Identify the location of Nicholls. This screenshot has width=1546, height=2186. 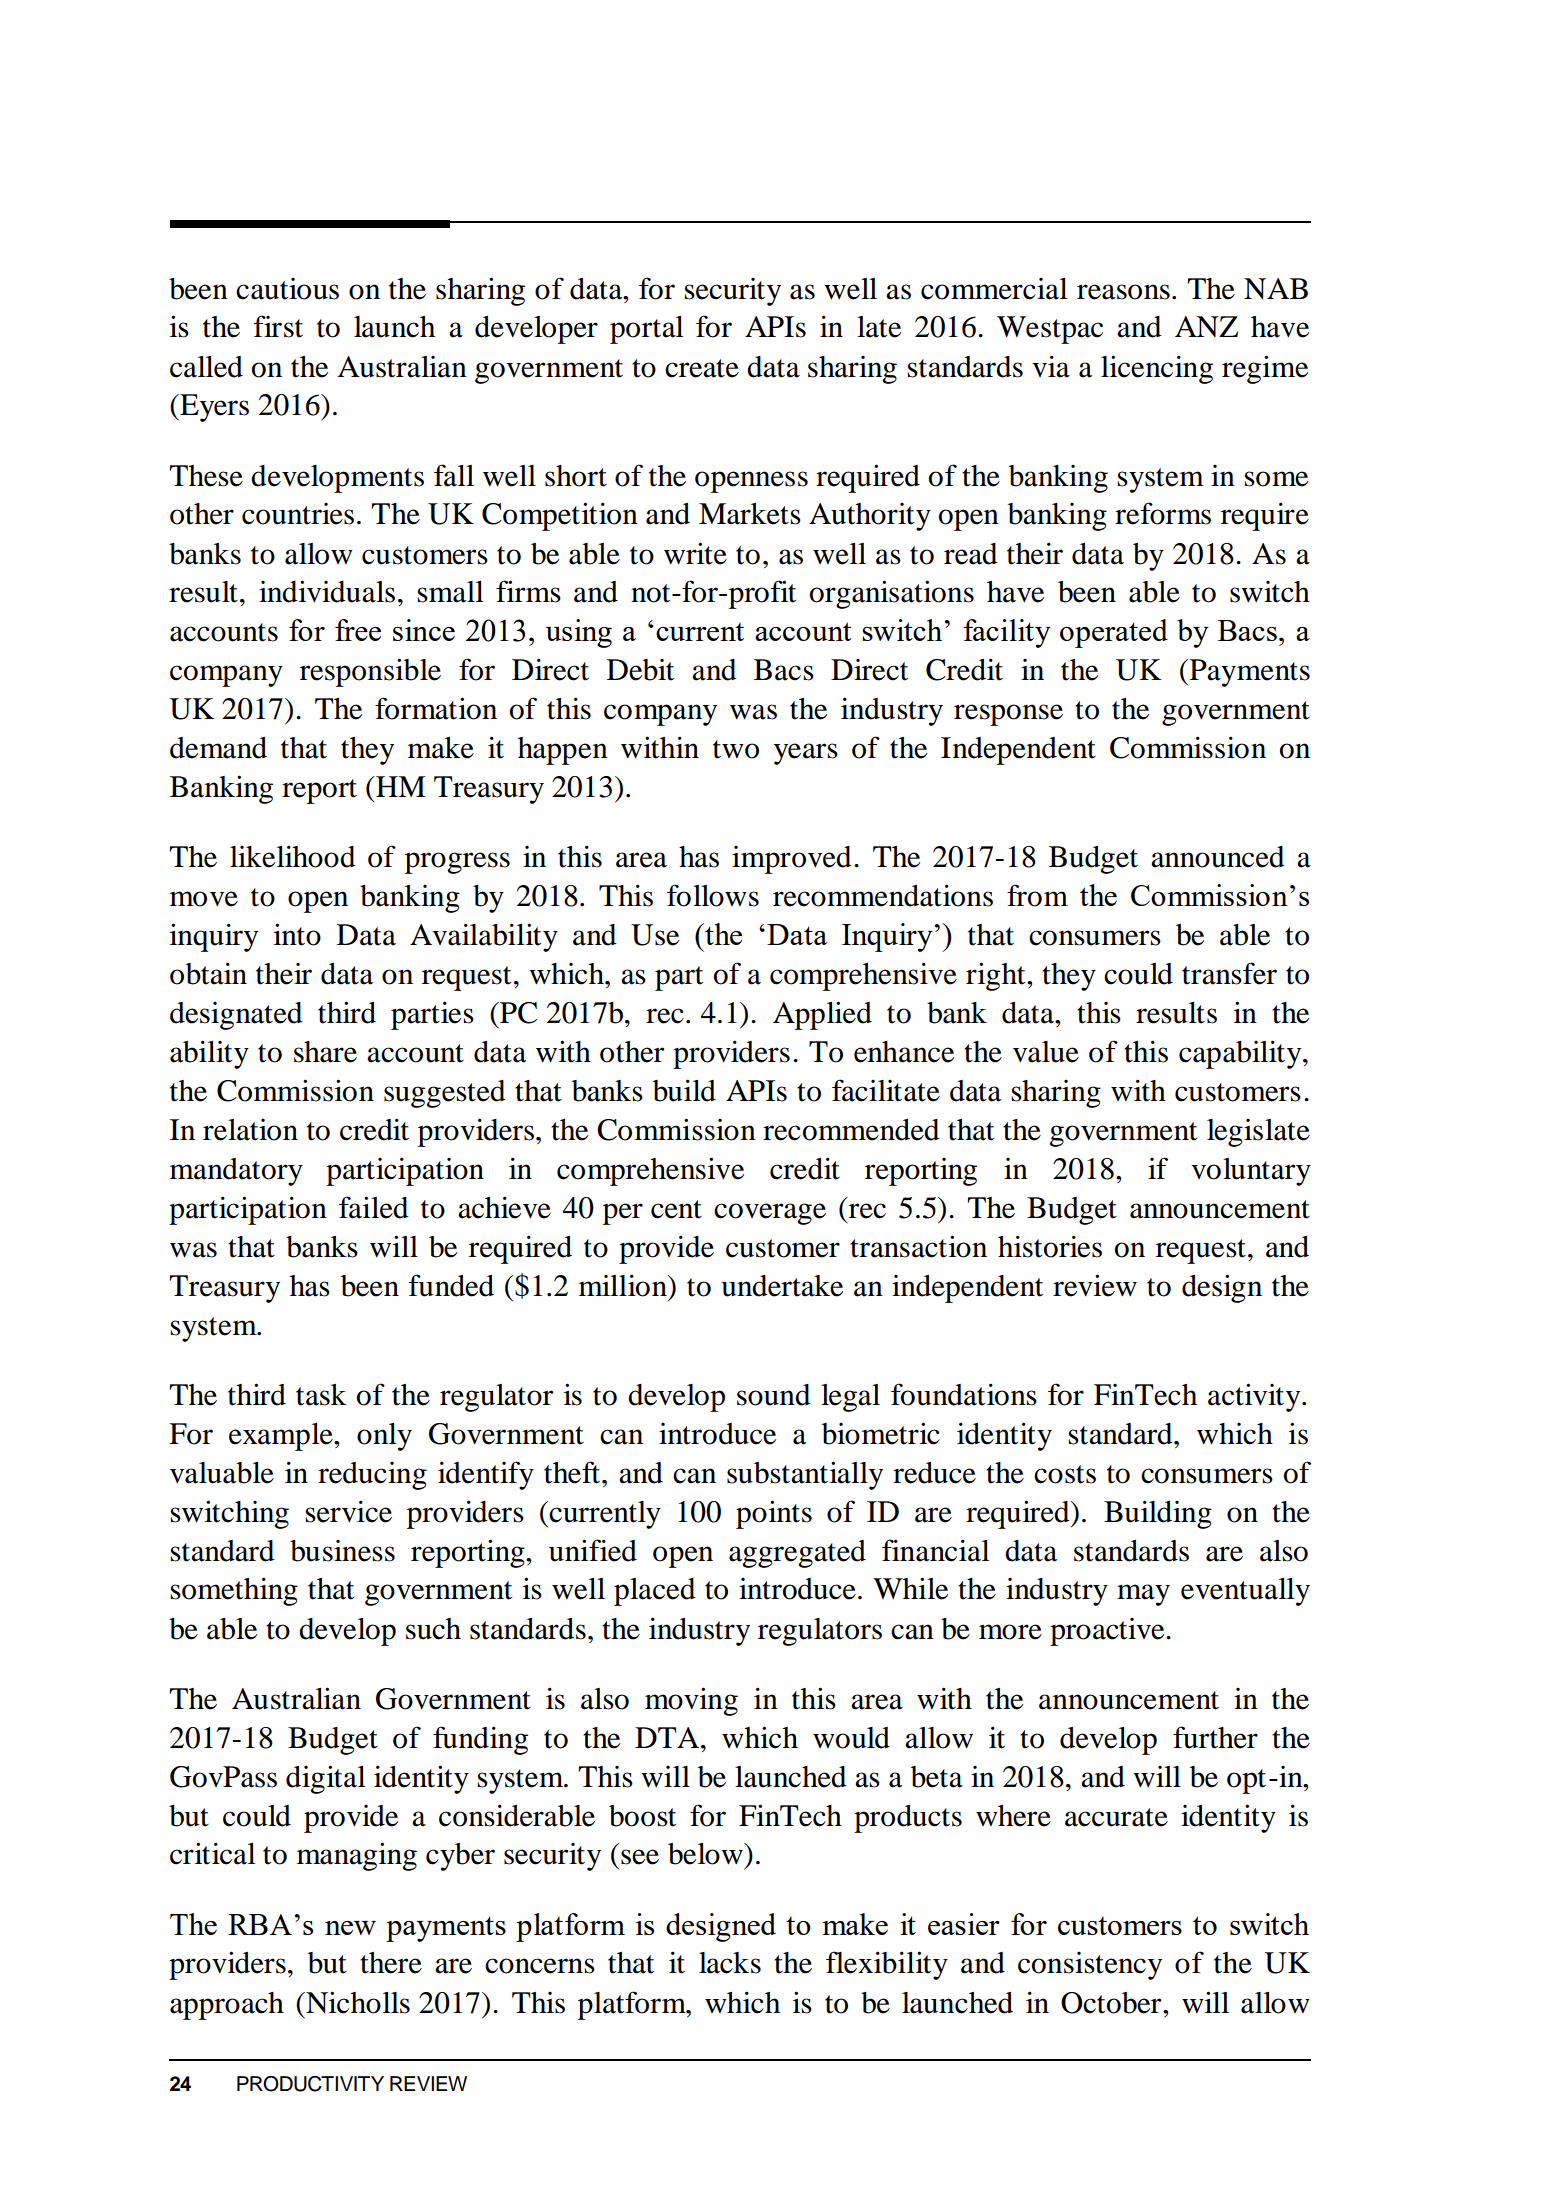
(357, 2002).
